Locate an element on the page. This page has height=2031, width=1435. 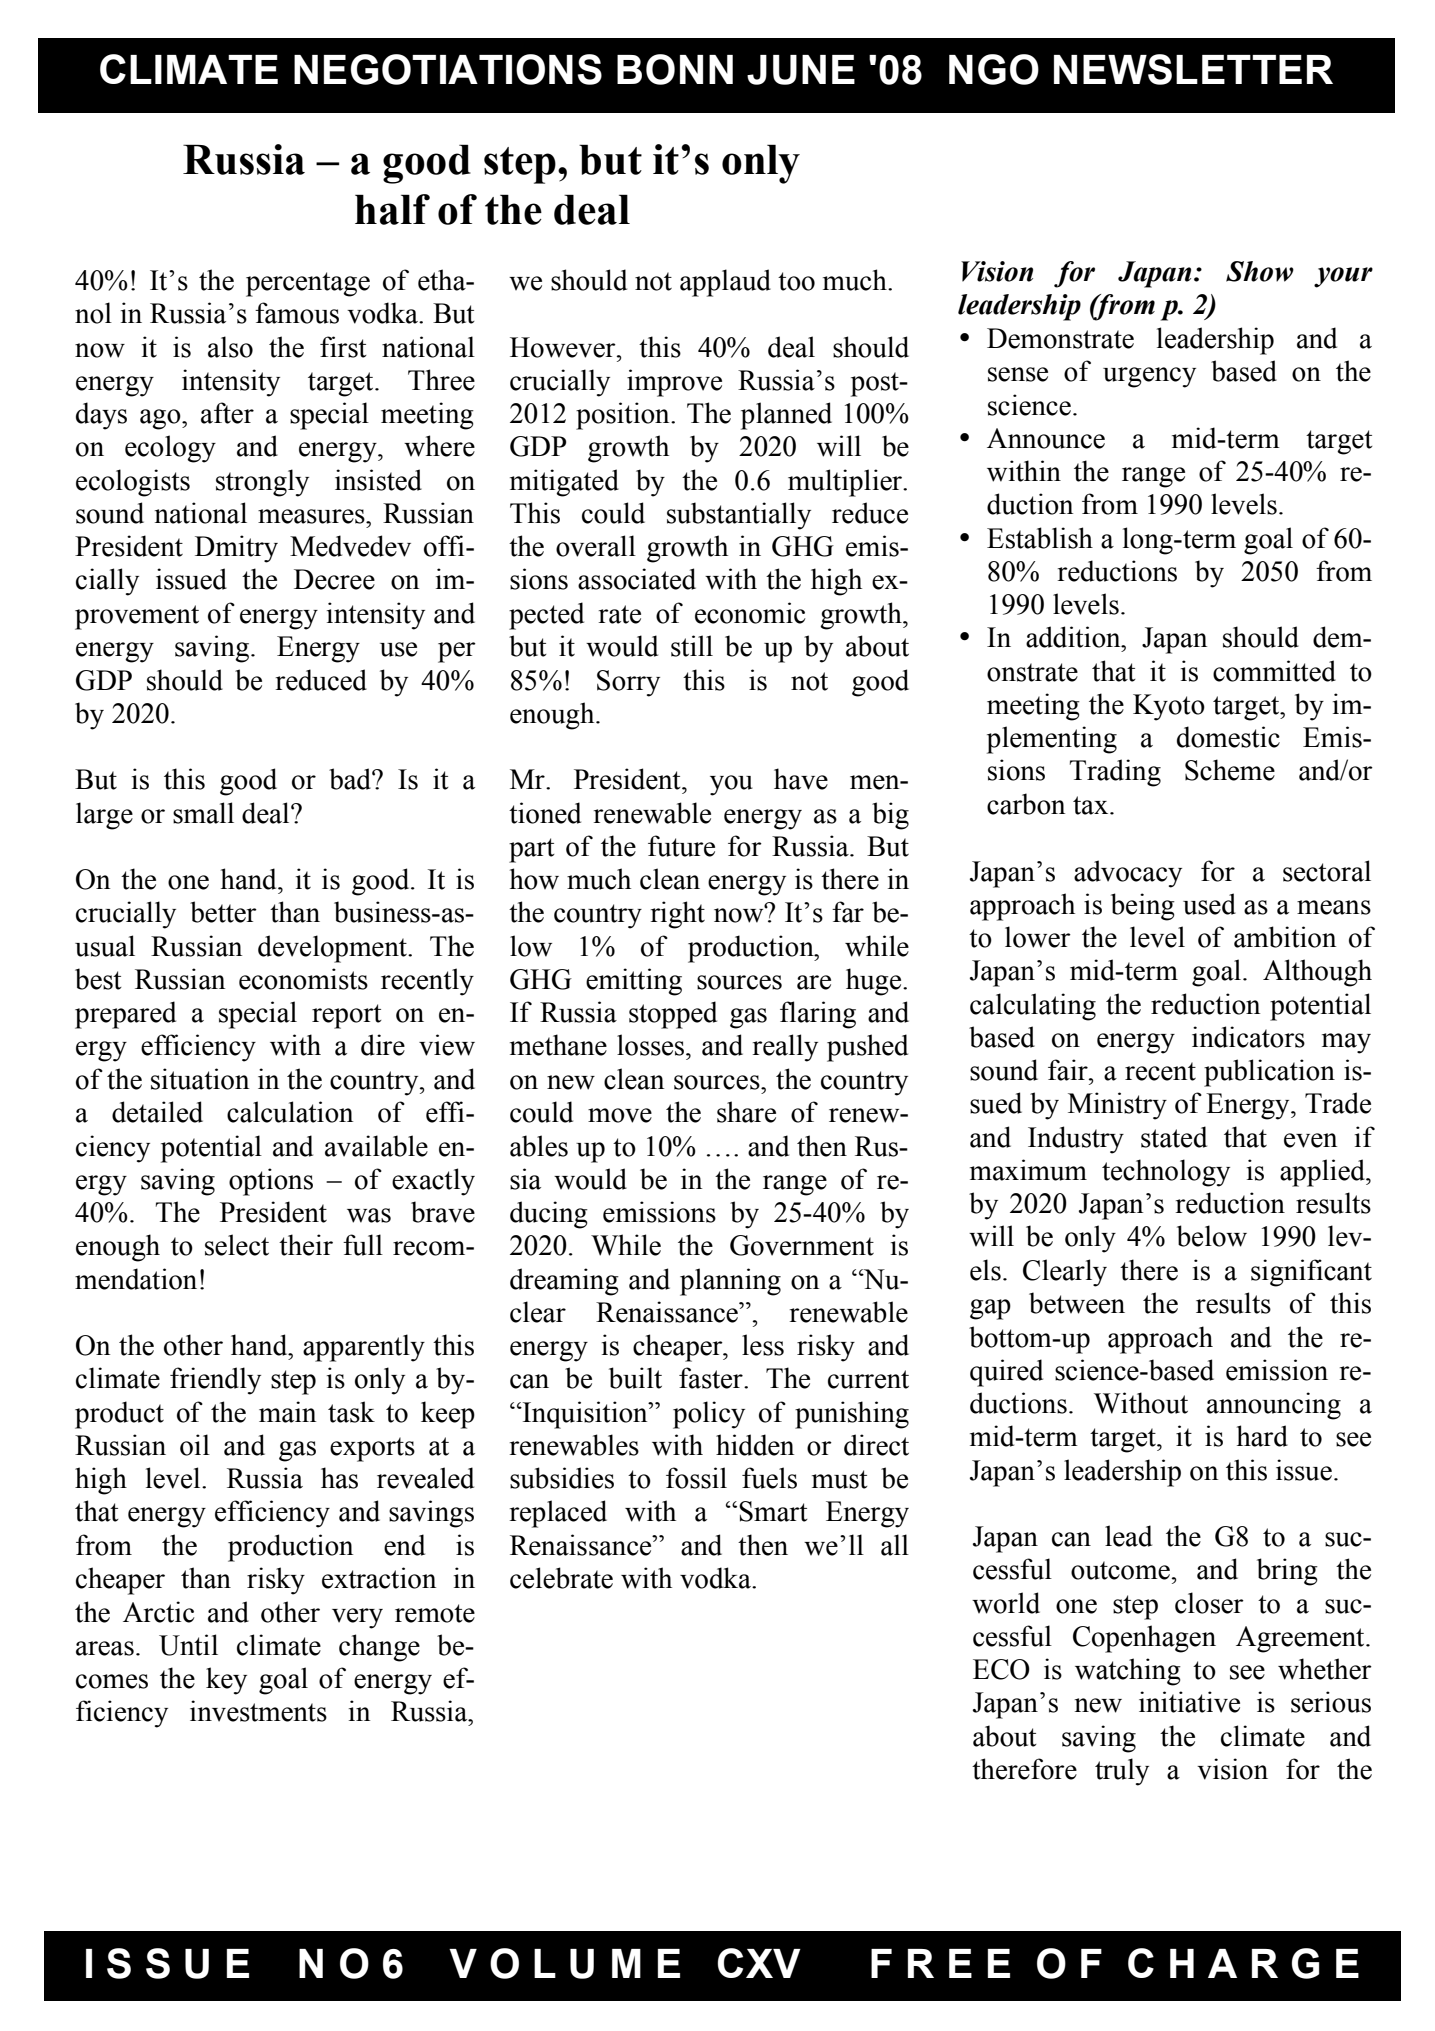
substantially is located at coordinates (739, 516).
